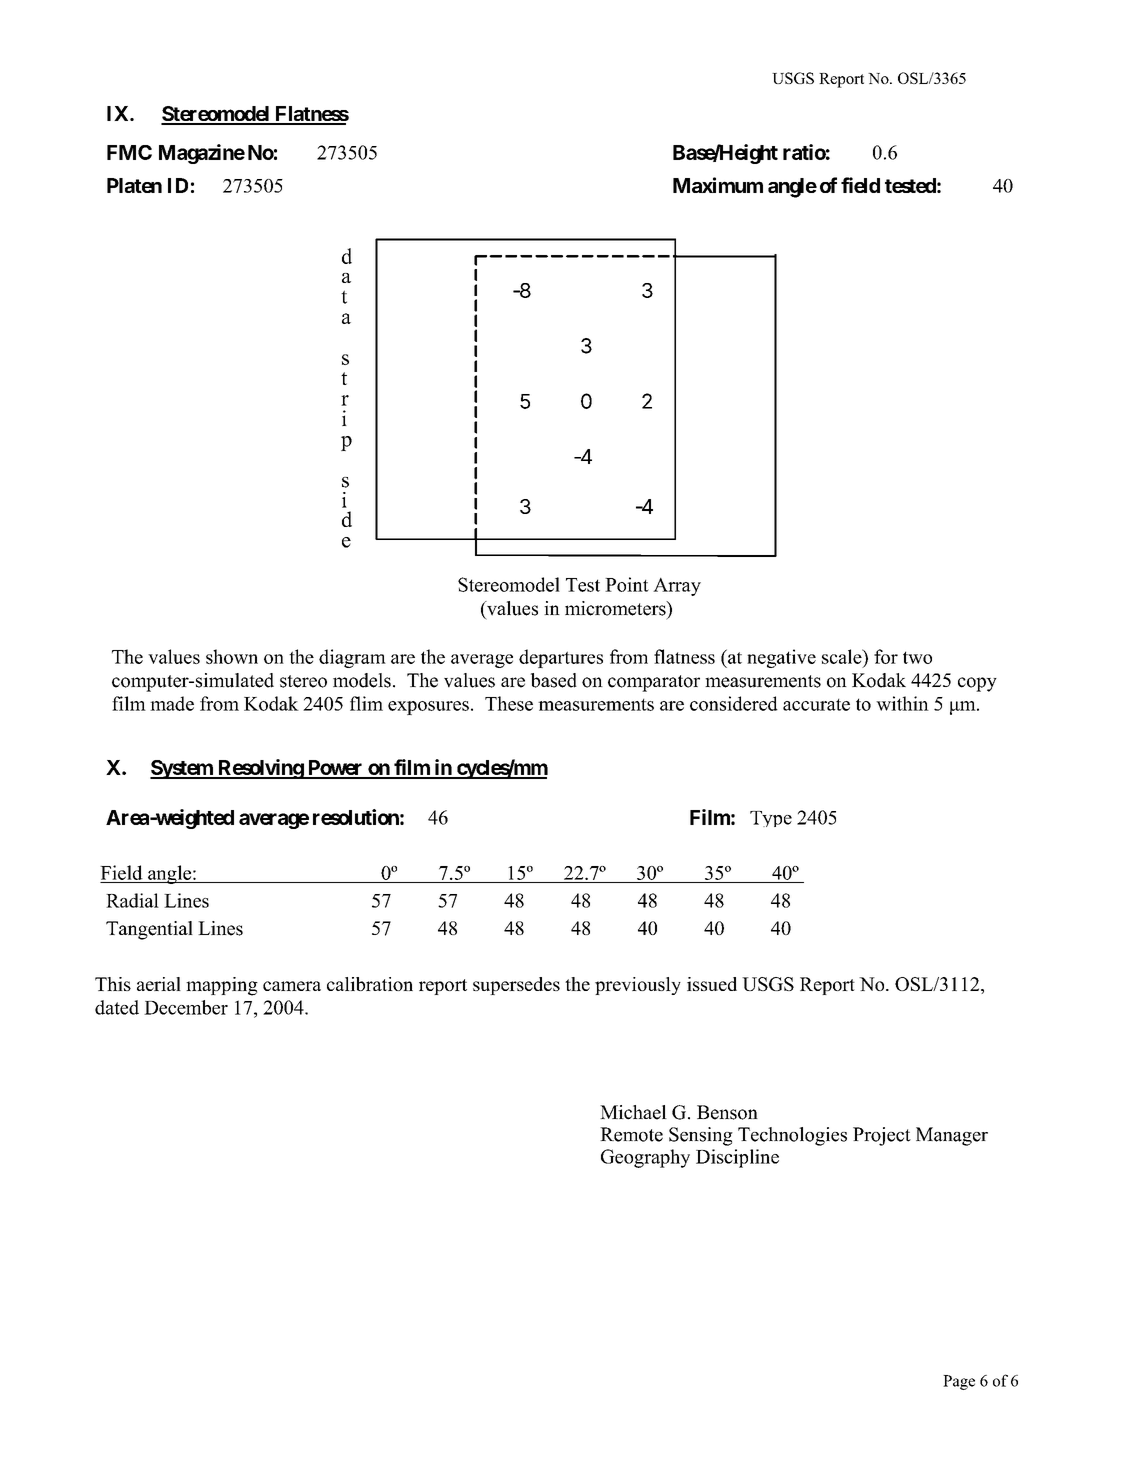  I want to click on for, so click(886, 656).
